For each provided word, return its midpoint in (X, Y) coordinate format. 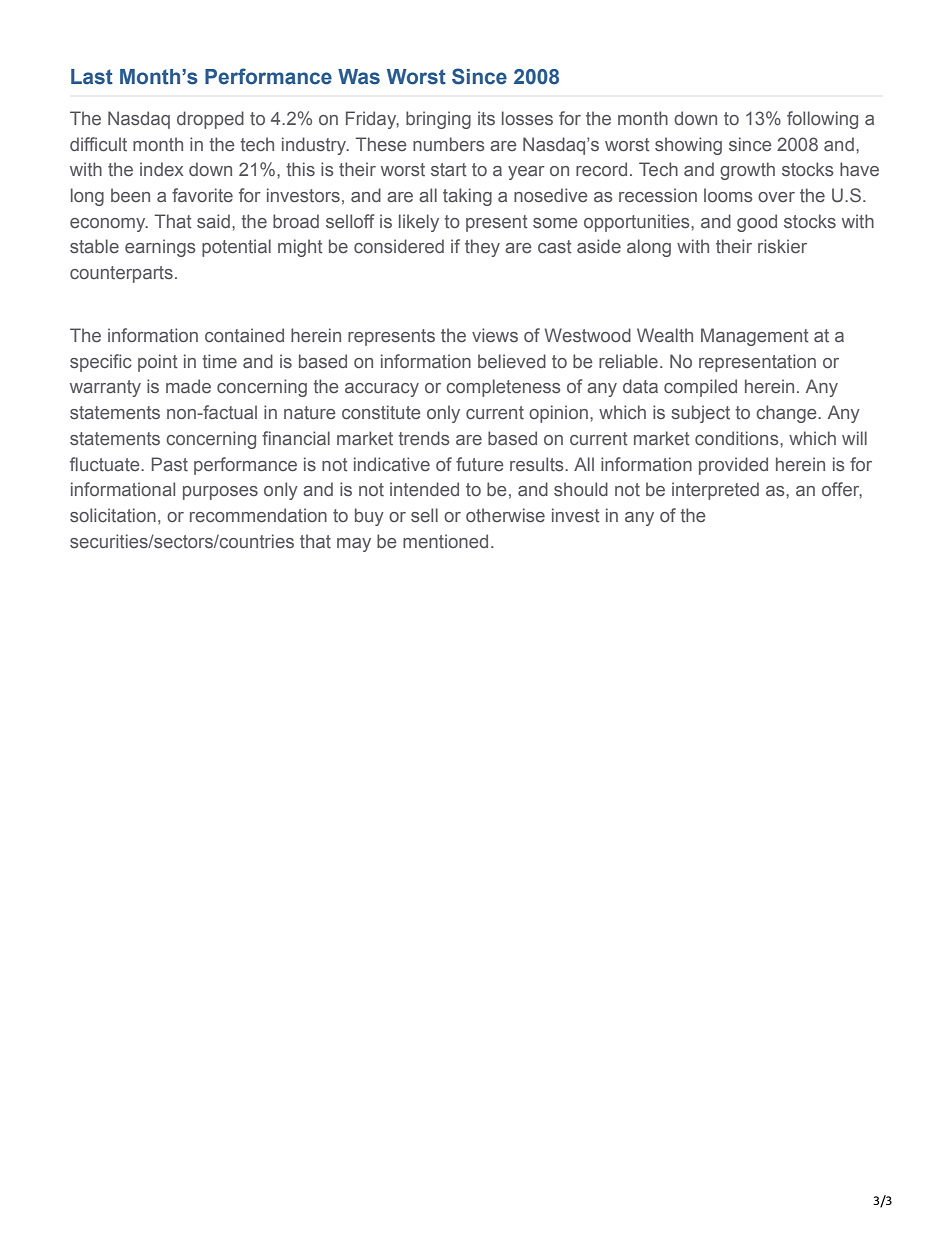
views (495, 335)
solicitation (113, 515)
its (486, 118)
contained (244, 335)
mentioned (445, 541)
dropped (210, 120)
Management (755, 337)
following (822, 120)
